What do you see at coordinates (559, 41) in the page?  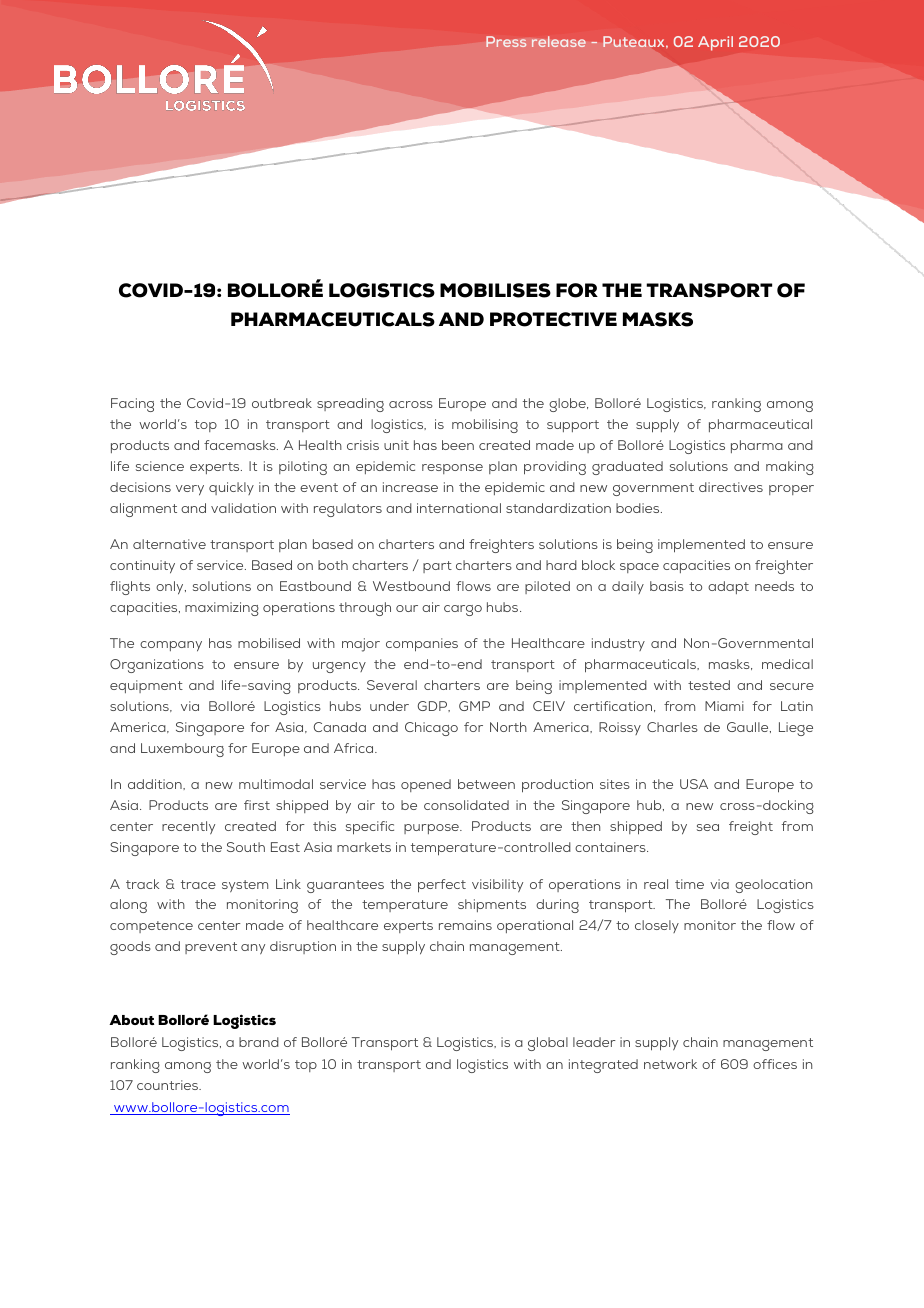 I see `release` at bounding box center [559, 41].
